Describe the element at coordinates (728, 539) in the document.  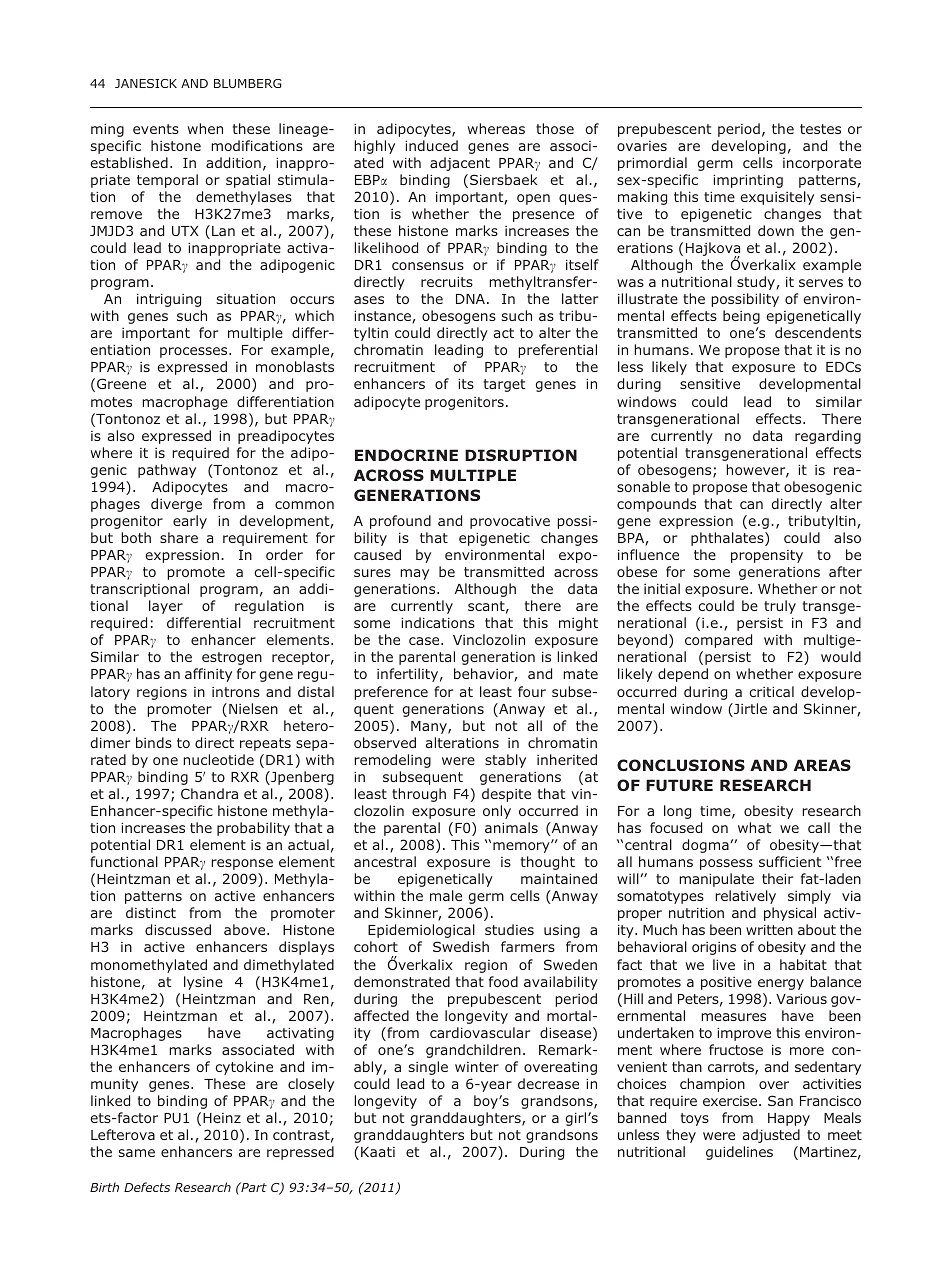
I see `phthalates` at that location.
